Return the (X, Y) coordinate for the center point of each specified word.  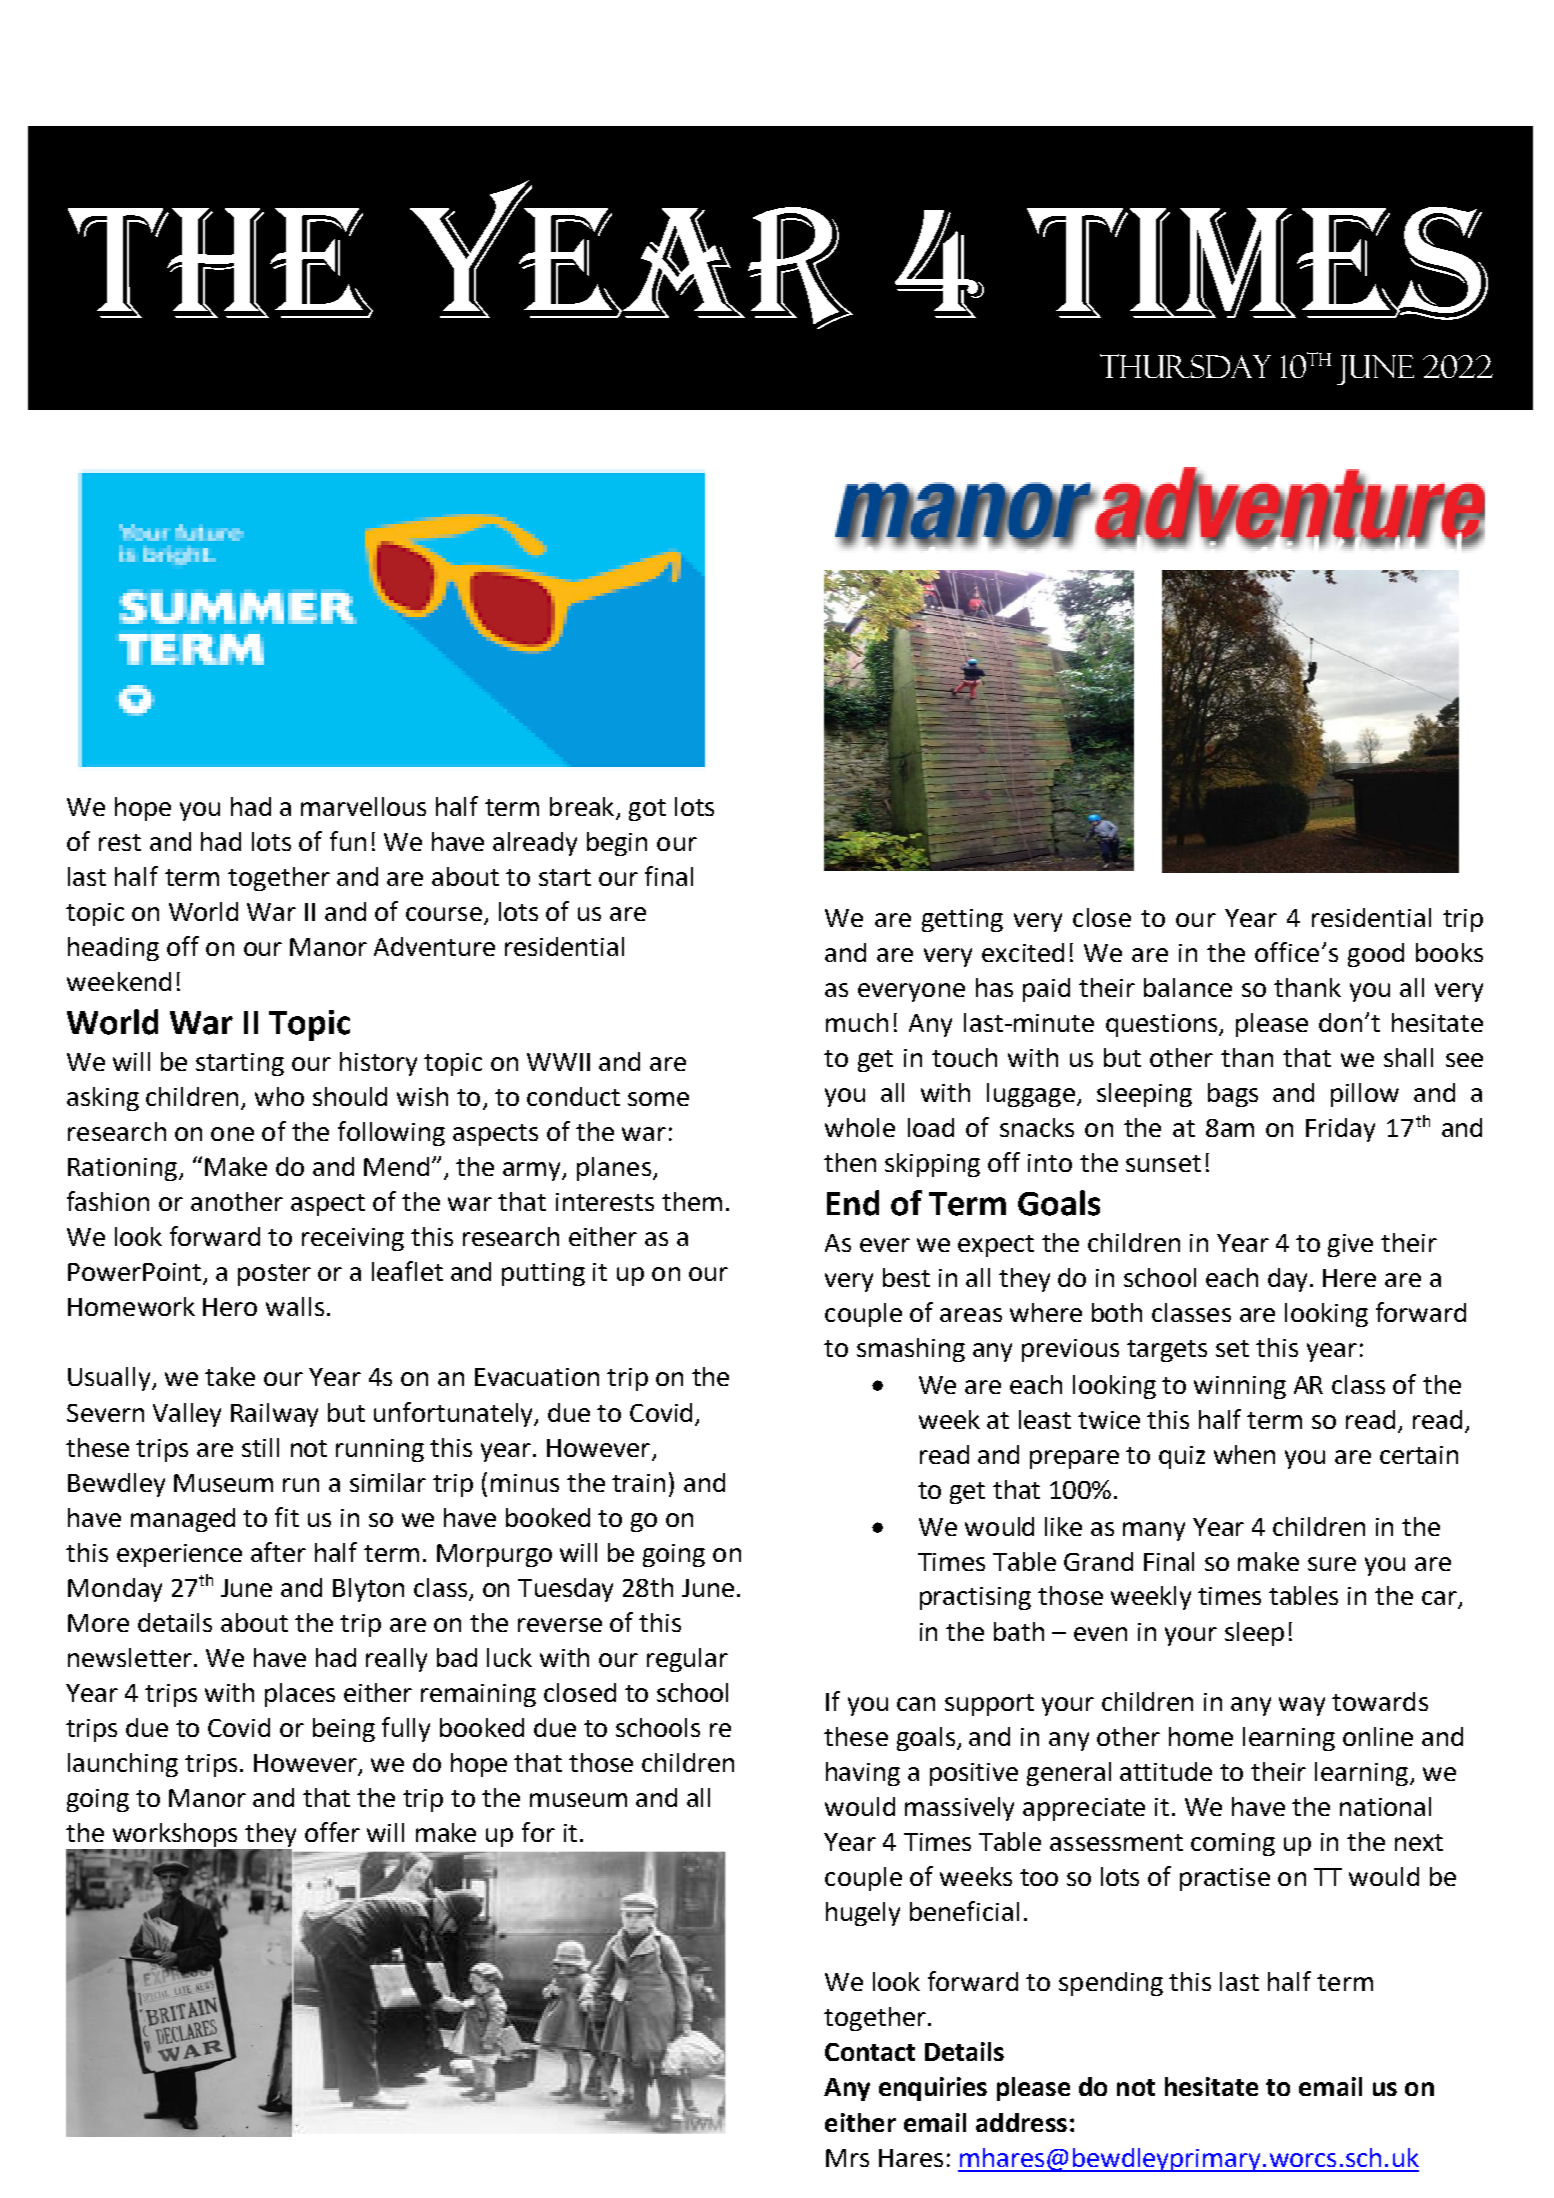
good (1376, 955)
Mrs (847, 2158)
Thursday (1185, 366)
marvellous (363, 806)
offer (332, 1832)
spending (1111, 1984)
